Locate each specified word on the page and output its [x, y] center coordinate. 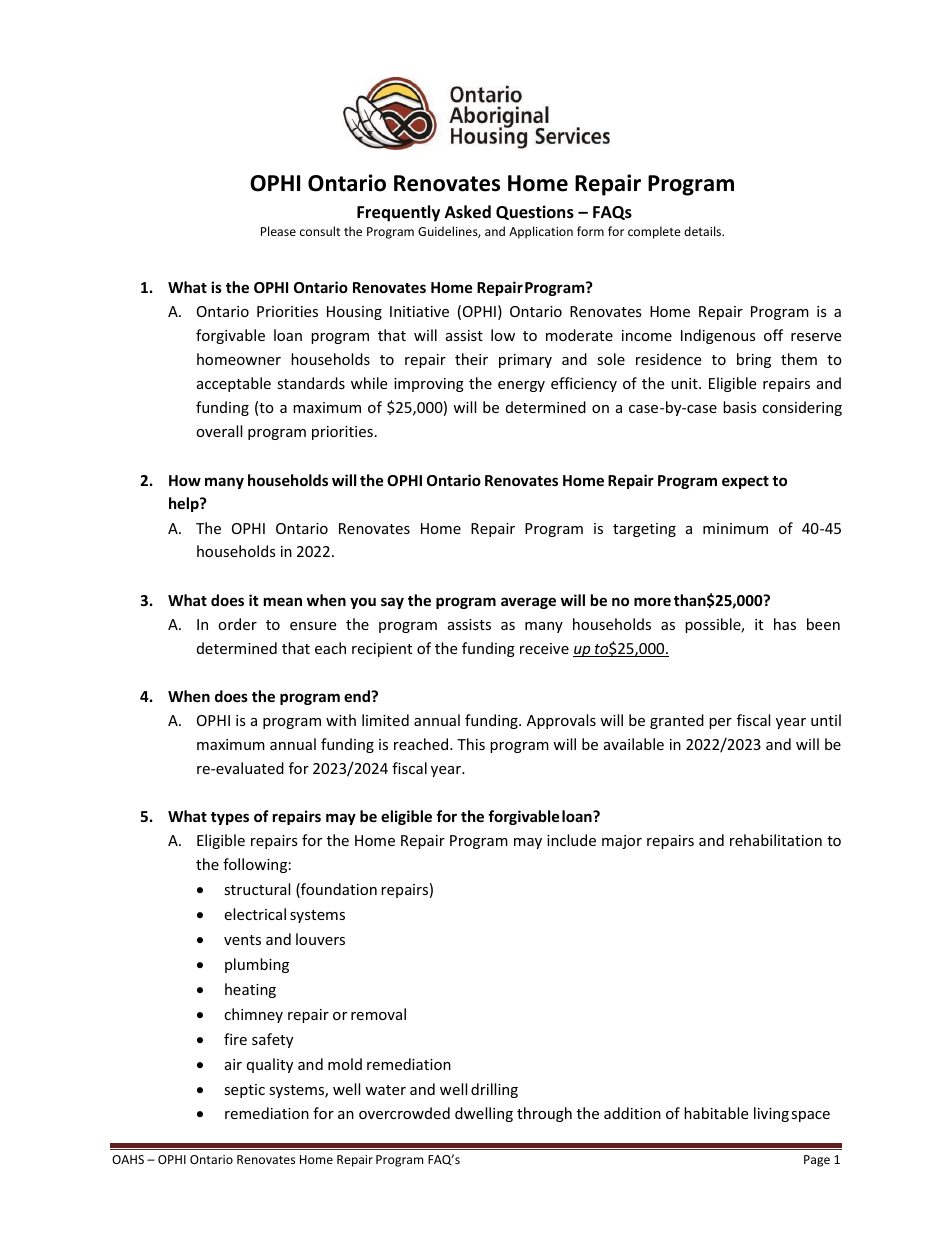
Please [278, 231]
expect [745, 482]
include [571, 840]
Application [541, 232]
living [771, 1114]
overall [219, 431]
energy [521, 386]
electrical [255, 914]
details [704, 231]
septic [244, 1091]
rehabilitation [776, 840]
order [237, 624]
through [544, 1114]
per [720, 723]
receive [544, 648]
